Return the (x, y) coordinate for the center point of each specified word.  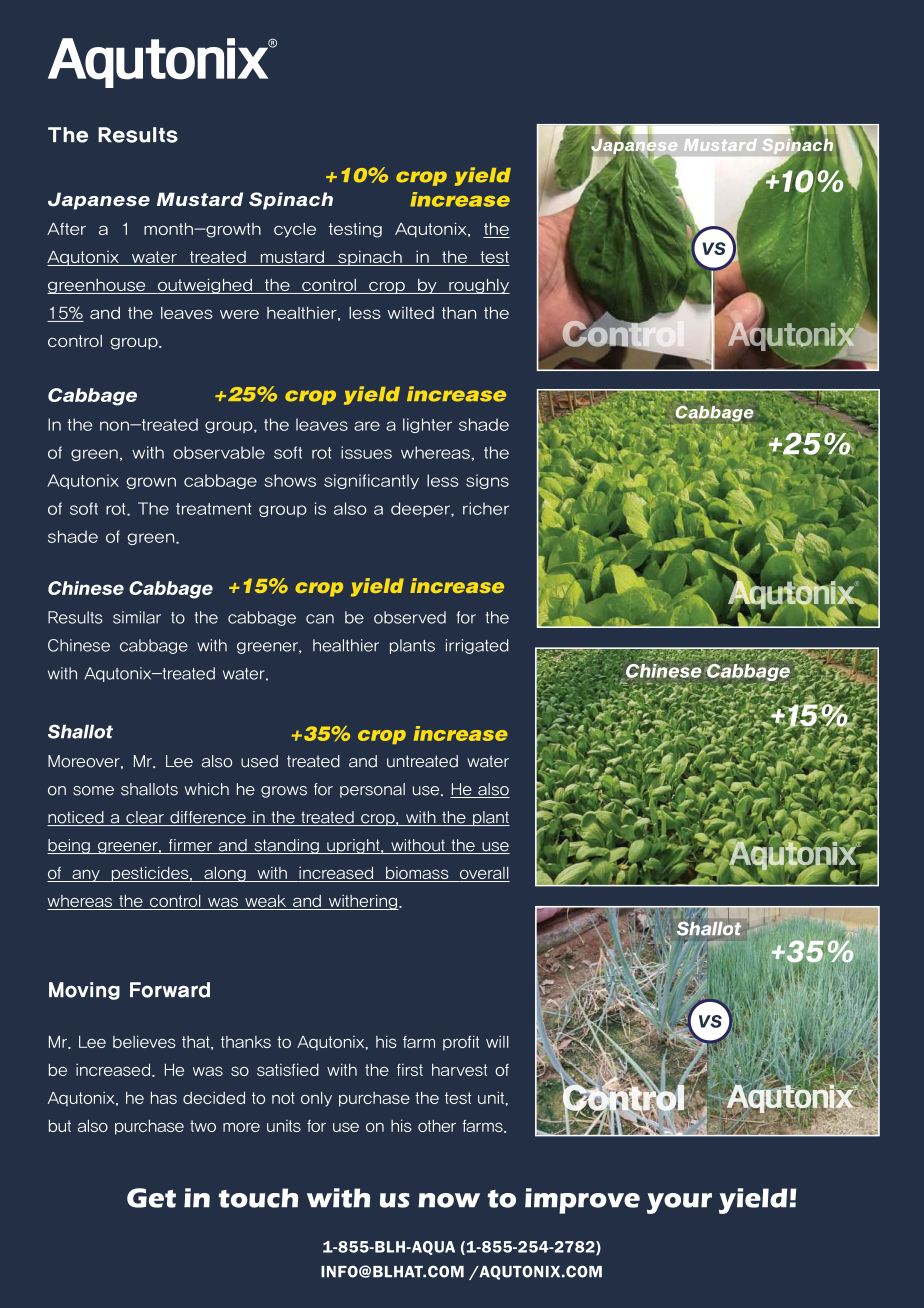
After (66, 229)
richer (486, 508)
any (86, 876)
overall (483, 874)
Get (151, 1198)
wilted (411, 313)
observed (410, 617)
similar (137, 617)
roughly (478, 286)
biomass (417, 874)
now (449, 1200)
